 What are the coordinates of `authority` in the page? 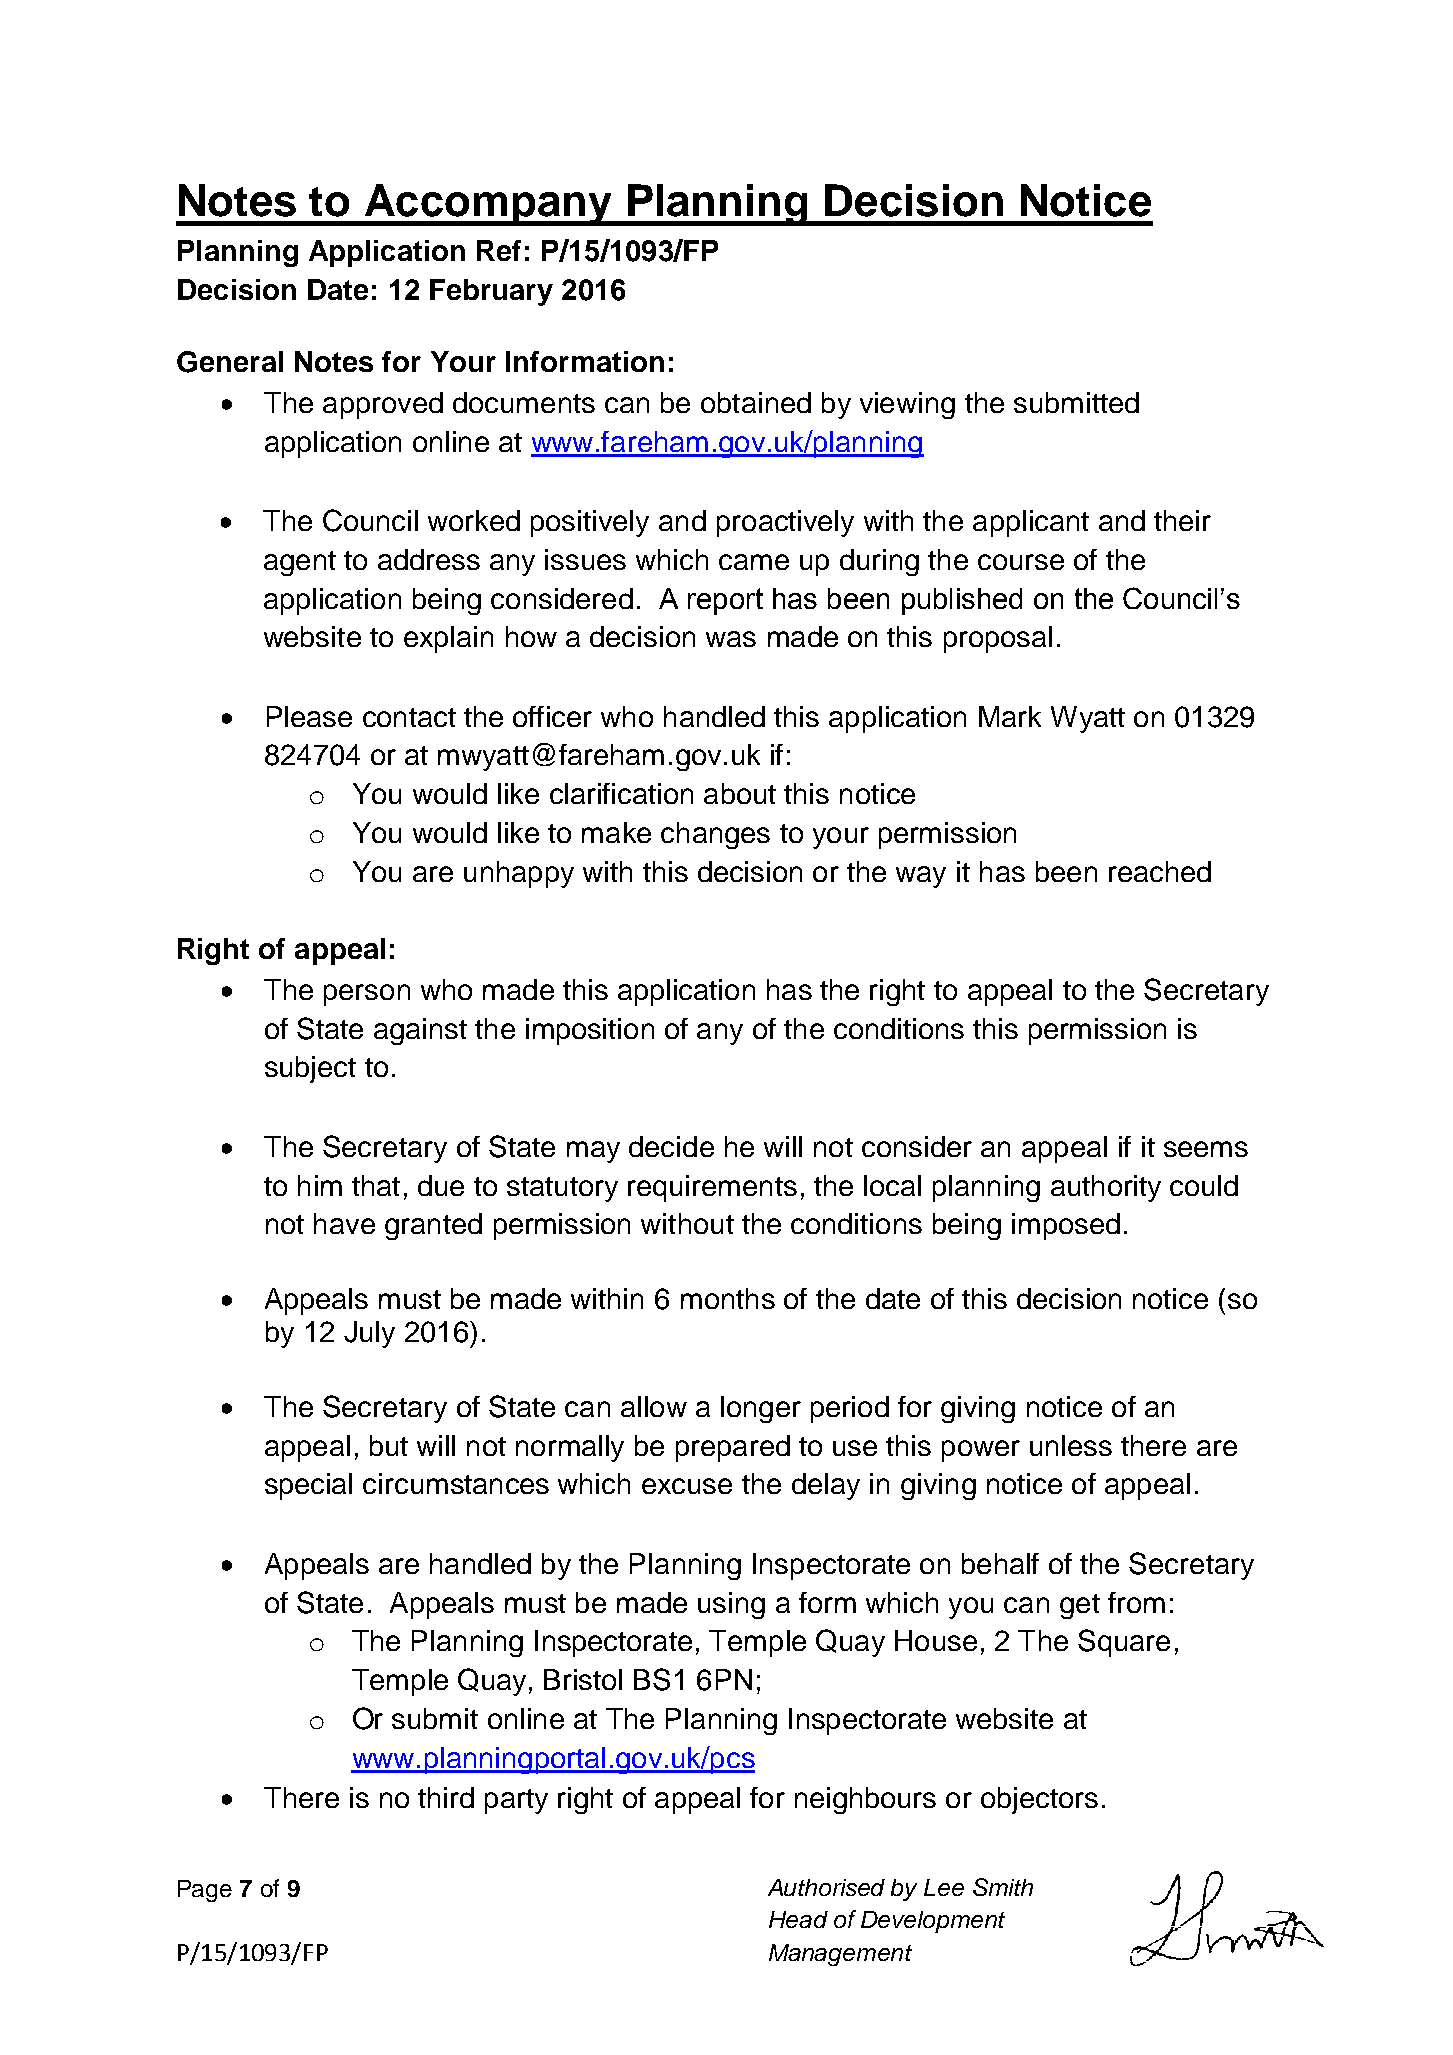 It's located at (1106, 1188).
